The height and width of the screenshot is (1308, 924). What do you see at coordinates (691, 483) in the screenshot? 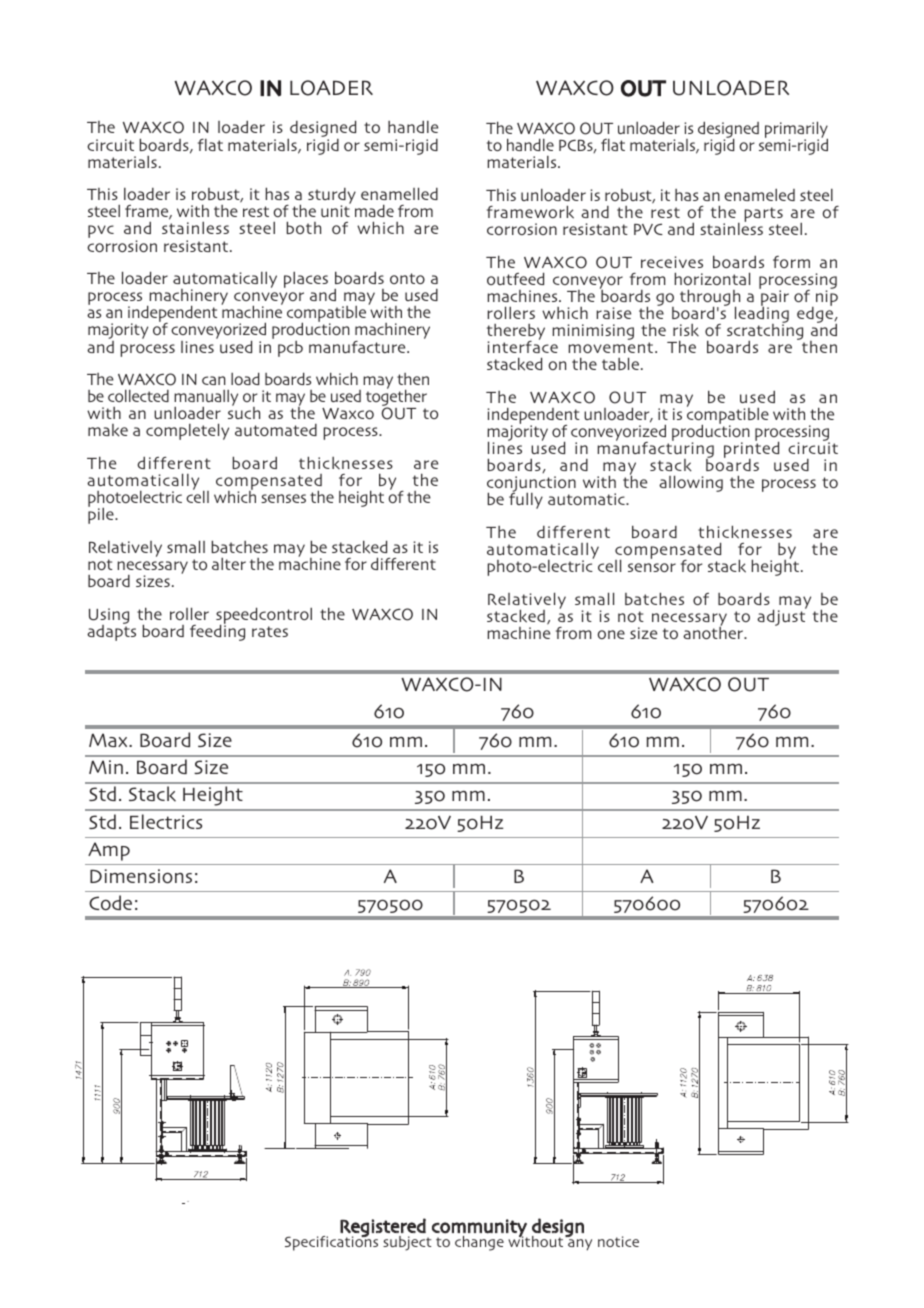
I see `allowing` at bounding box center [691, 483].
